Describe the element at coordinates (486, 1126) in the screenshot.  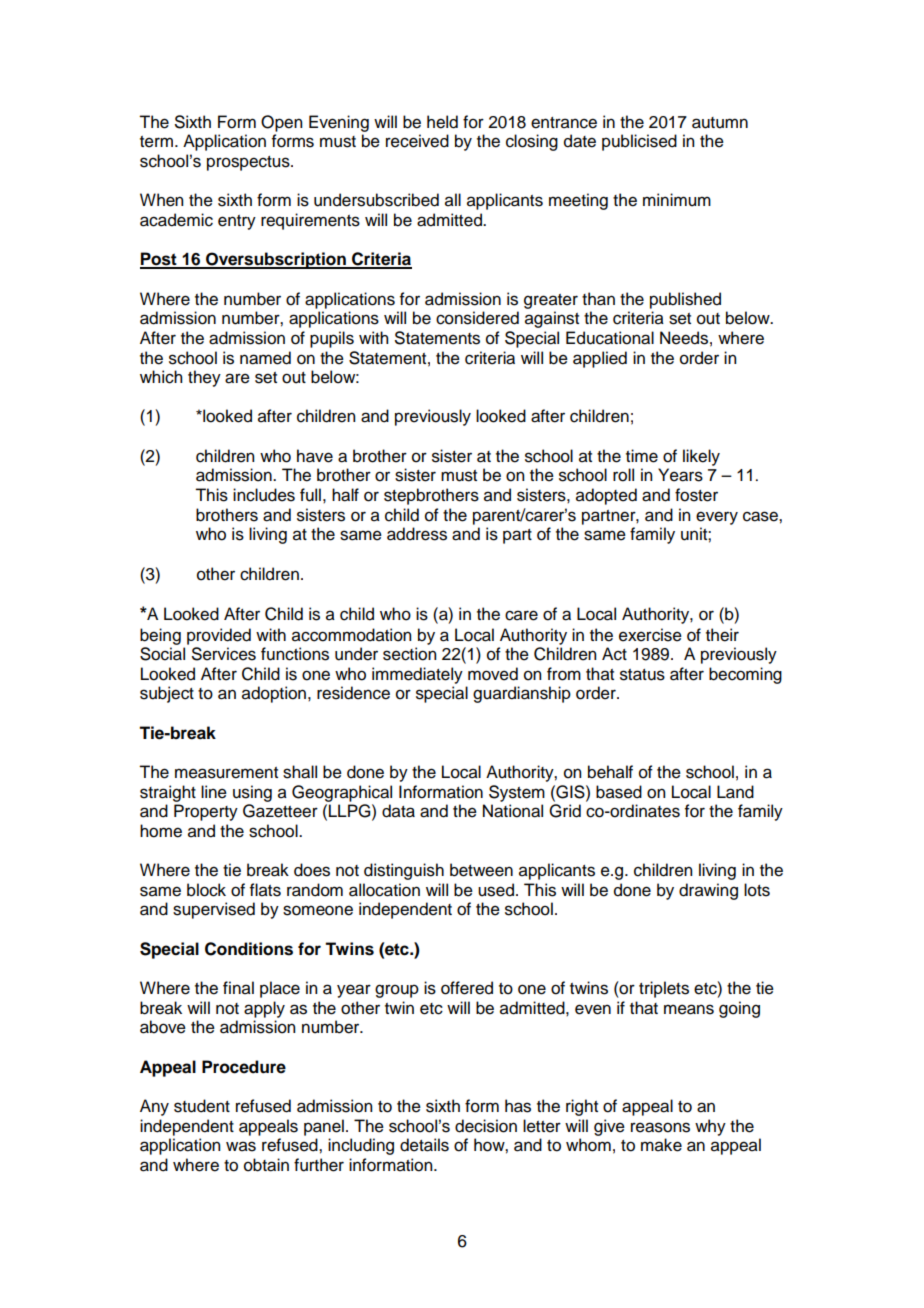
I see `decision` at that location.
